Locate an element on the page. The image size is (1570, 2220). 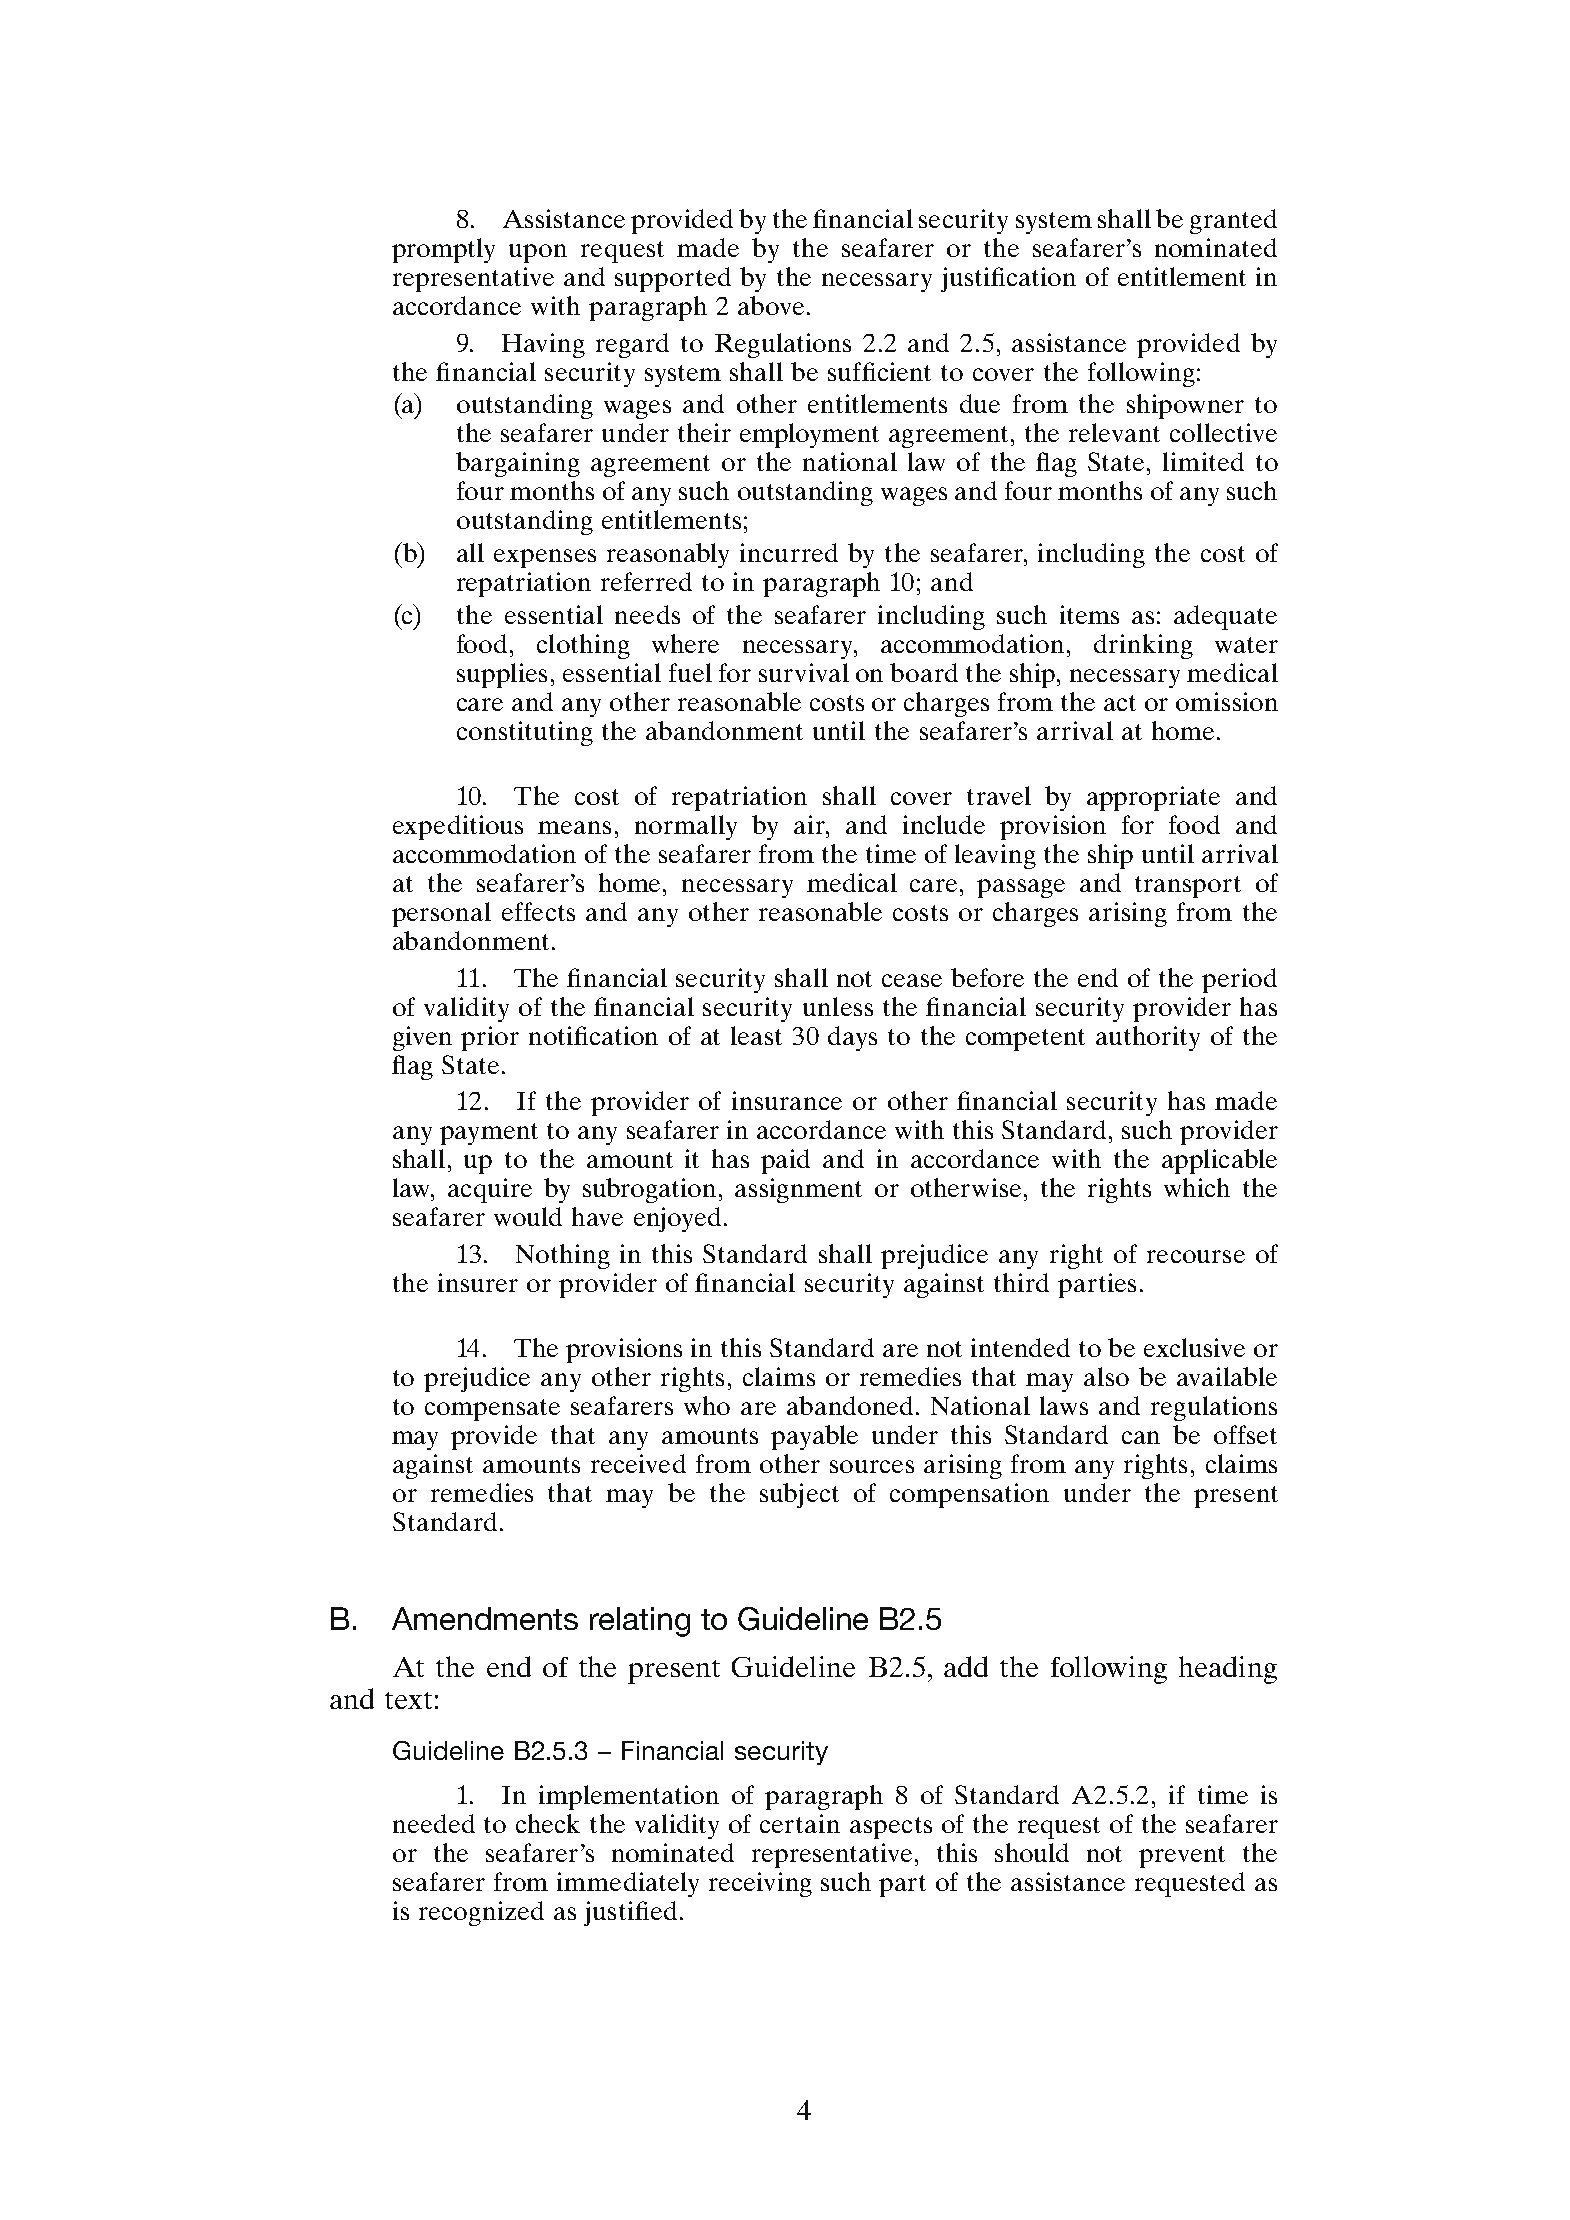
above is located at coordinates (771, 305).
